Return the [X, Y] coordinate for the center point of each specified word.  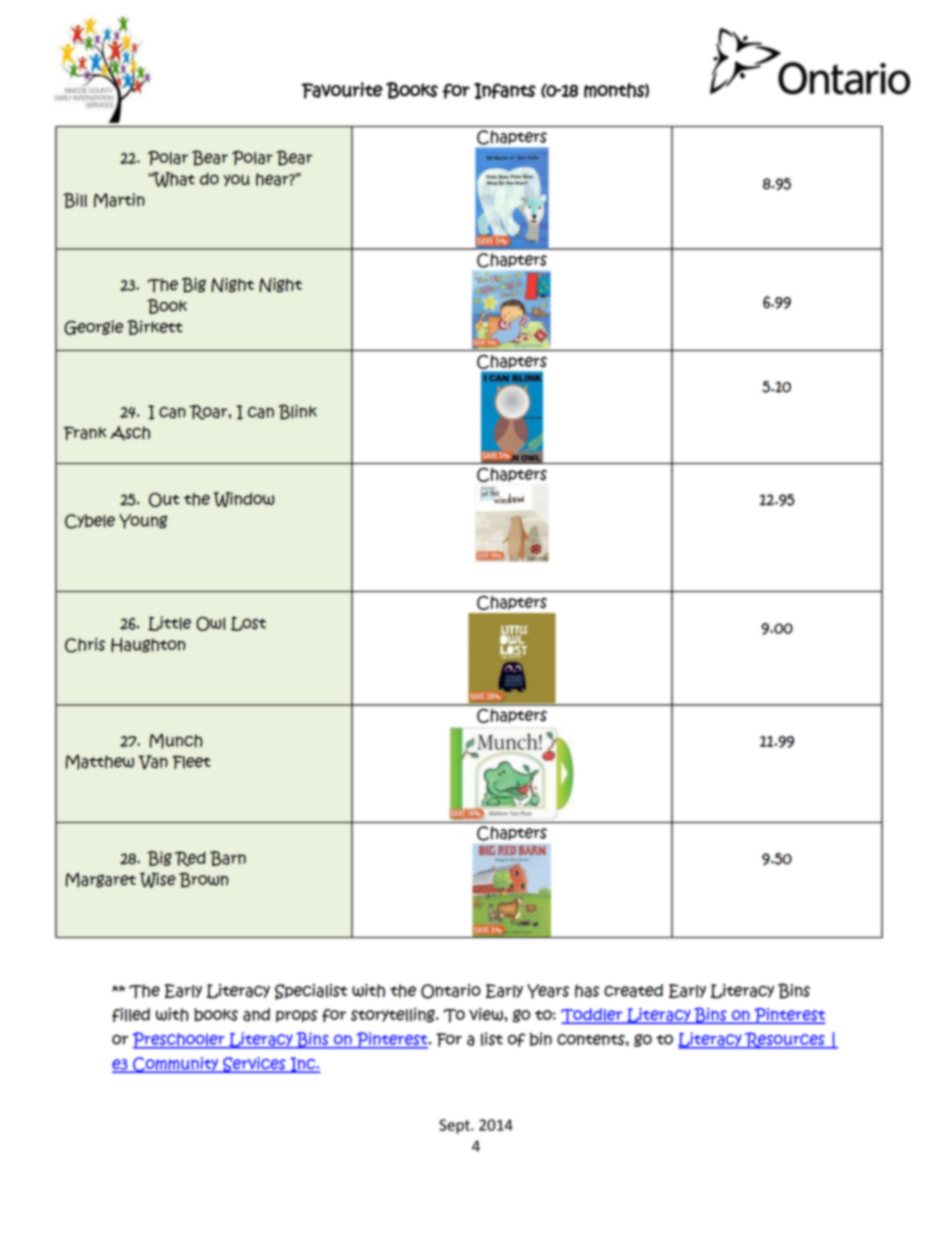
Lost [248, 624]
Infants [505, 91]
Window [244, 500]
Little [169, 623]
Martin [119, 200]
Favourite [342, 90]
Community [175, 1065]
